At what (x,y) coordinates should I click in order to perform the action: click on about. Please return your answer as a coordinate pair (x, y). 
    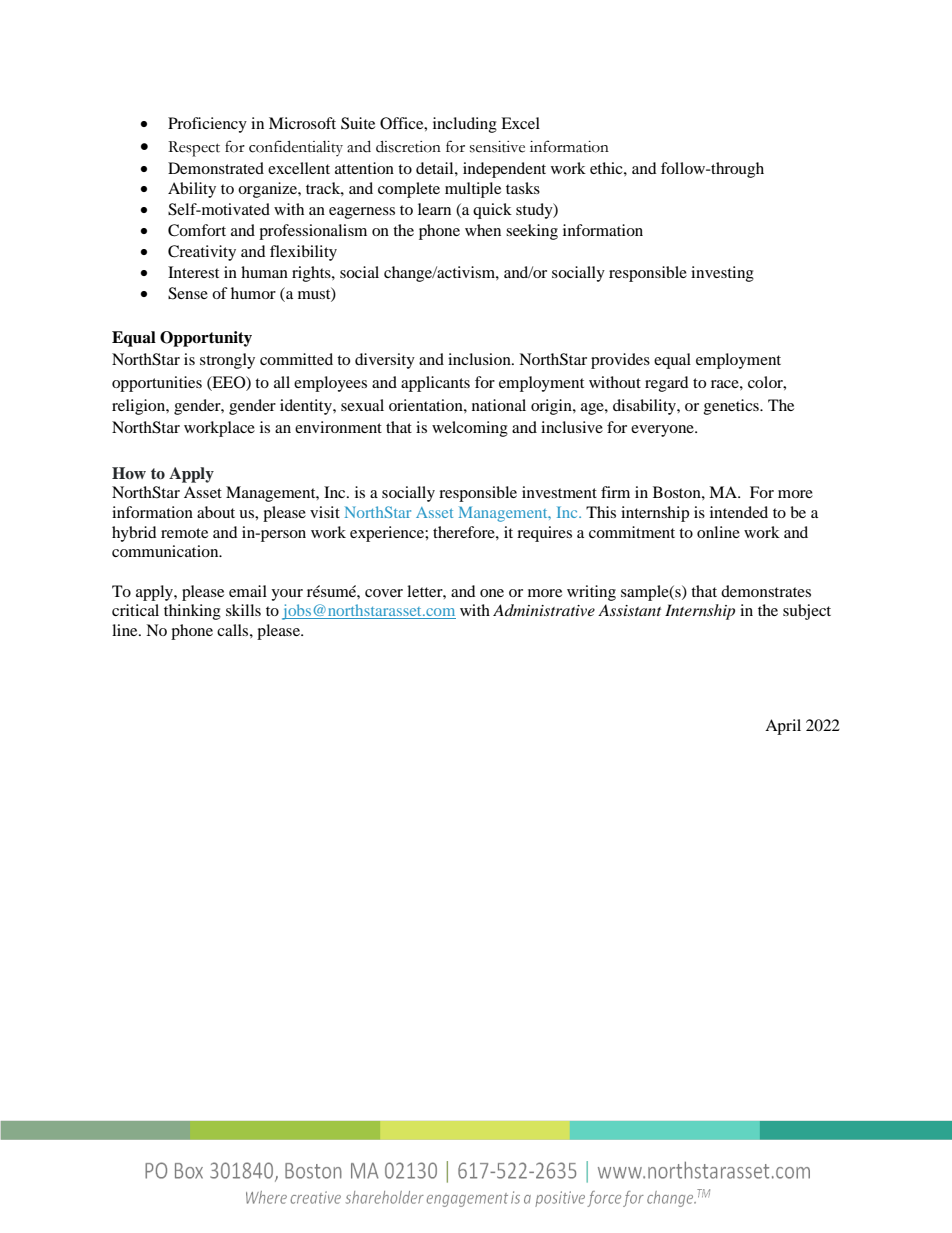
    Looking at the image, I should click on (216, 512).
